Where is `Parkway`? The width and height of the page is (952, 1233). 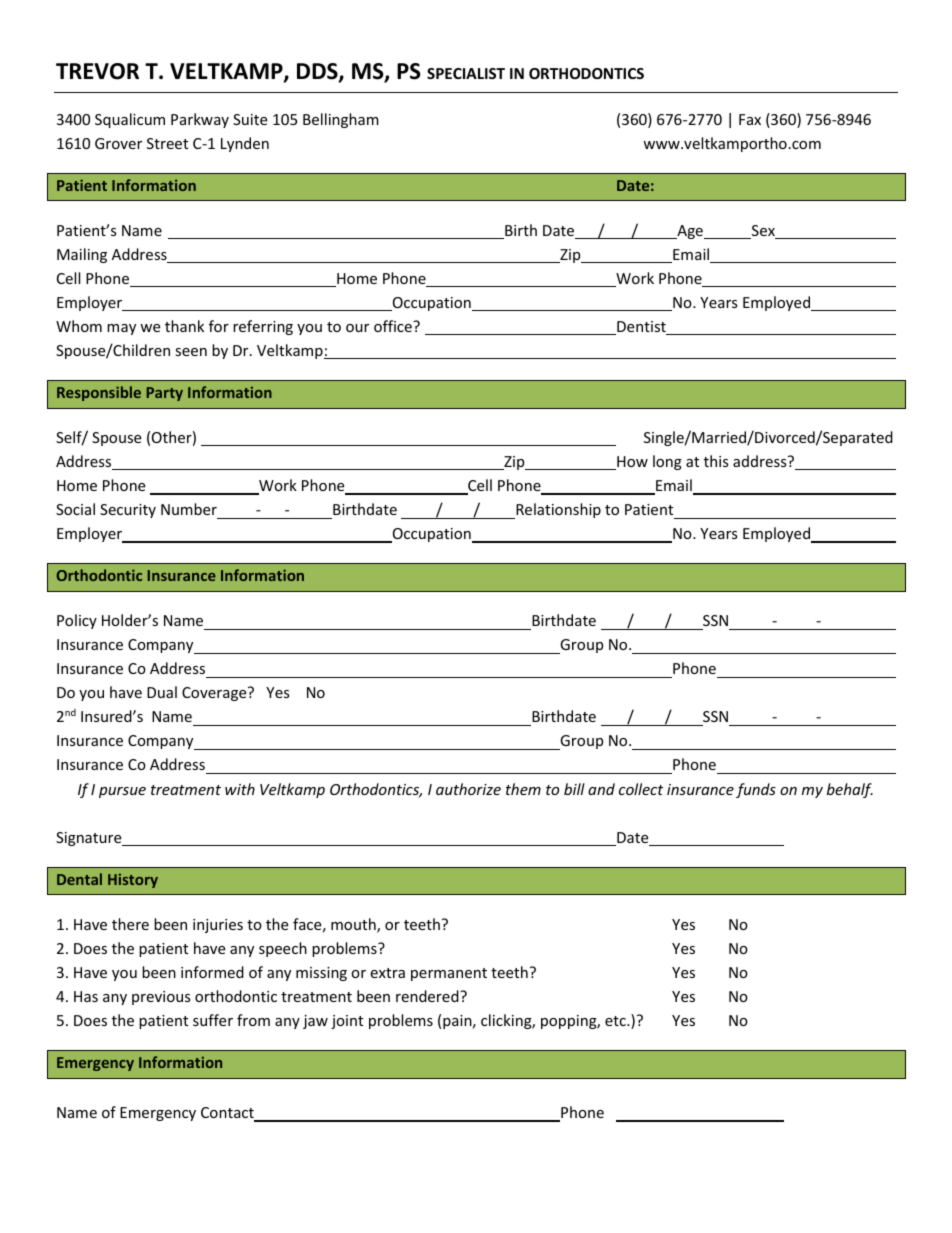
Parkway is located at coordinates (200, 120).
